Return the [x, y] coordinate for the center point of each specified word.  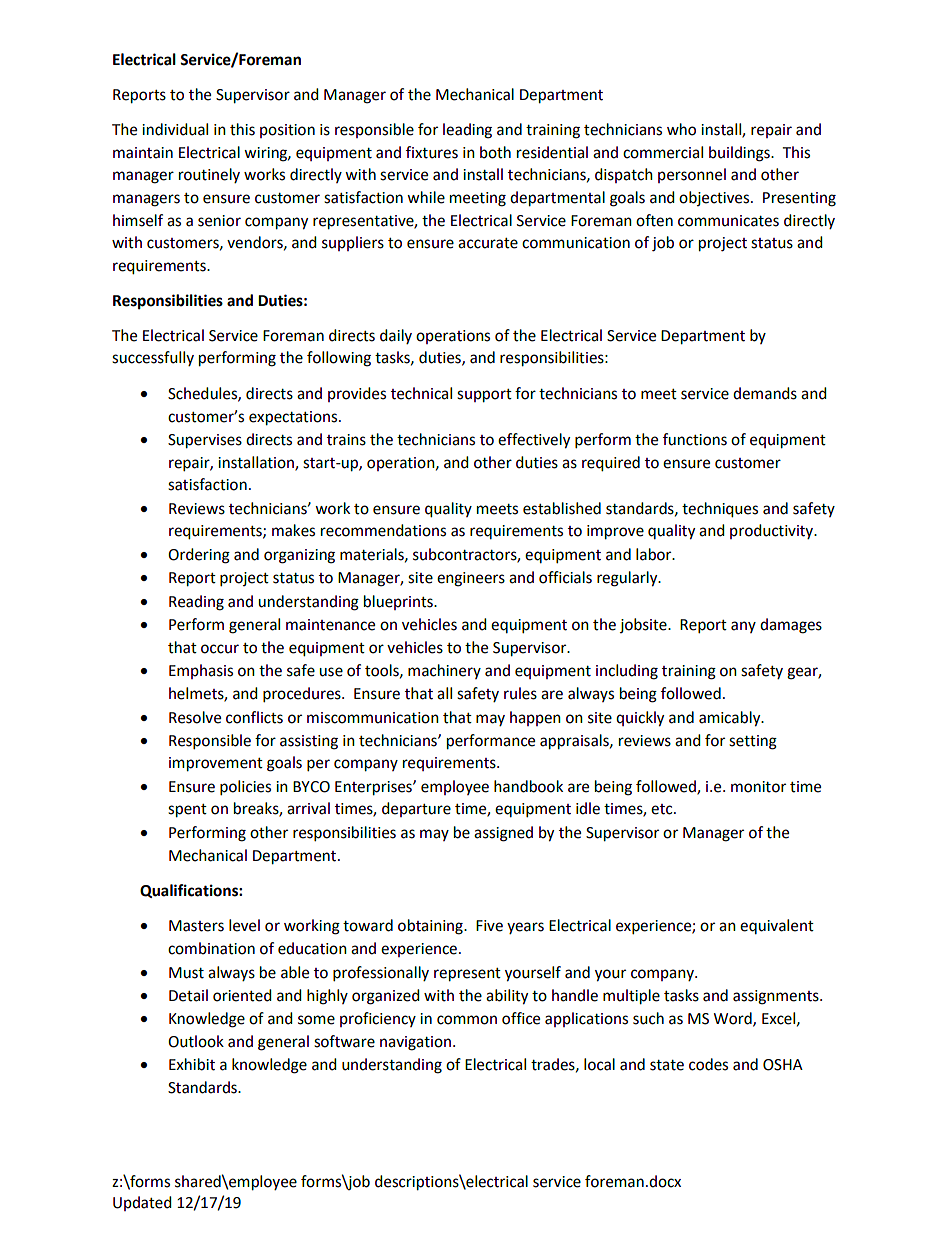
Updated [142, 1203]
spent [187, 811]
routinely [209, 175]
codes [708, 1064]
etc [663, 809]
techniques [720, 510]
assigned [503, 834]
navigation [415, 1043]
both [495, 152]
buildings [740, 154]
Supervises [205, 441]
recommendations [383, 530]
